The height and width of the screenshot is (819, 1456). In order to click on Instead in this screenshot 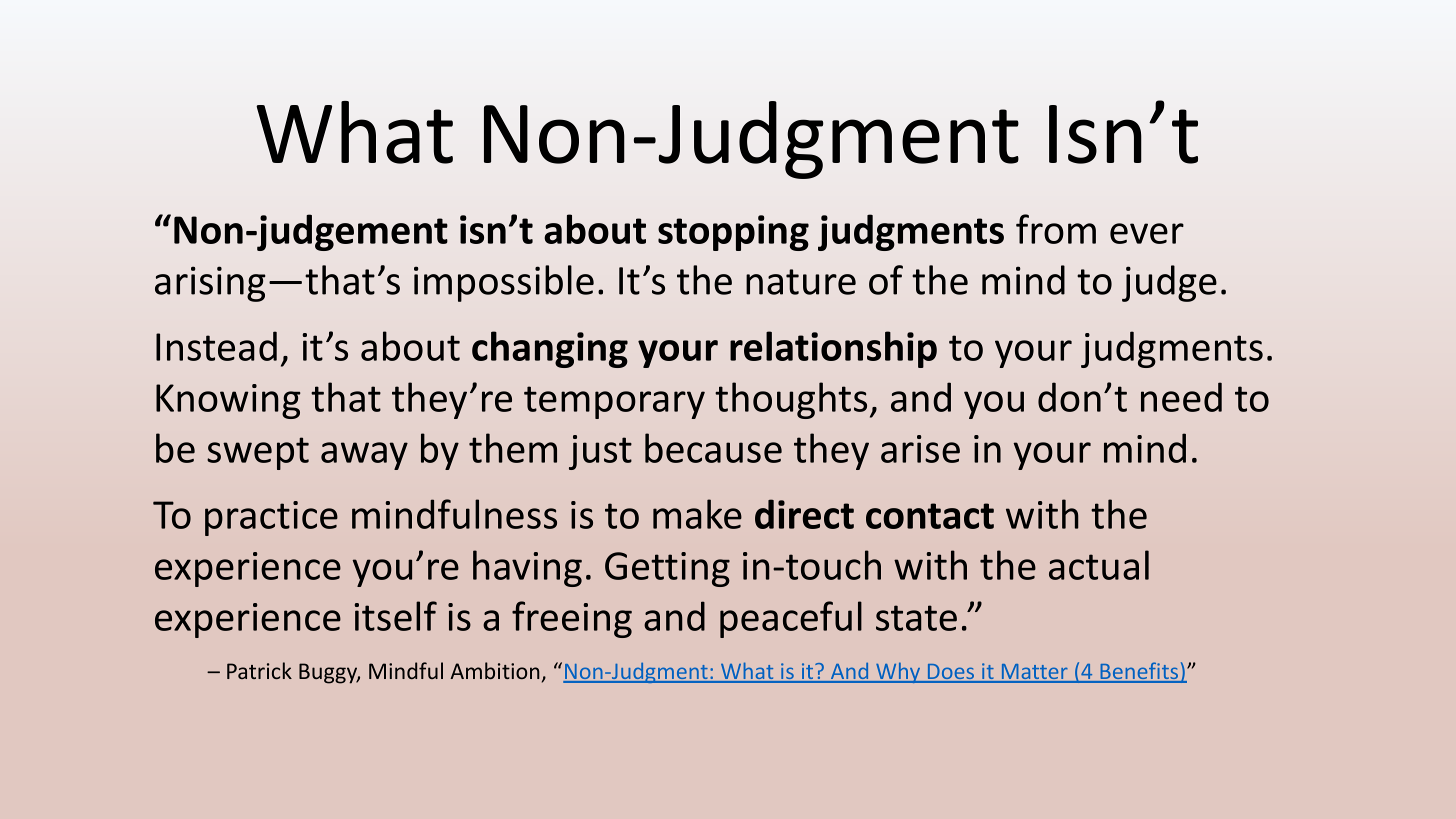, I will do `click(216, 346)`.
